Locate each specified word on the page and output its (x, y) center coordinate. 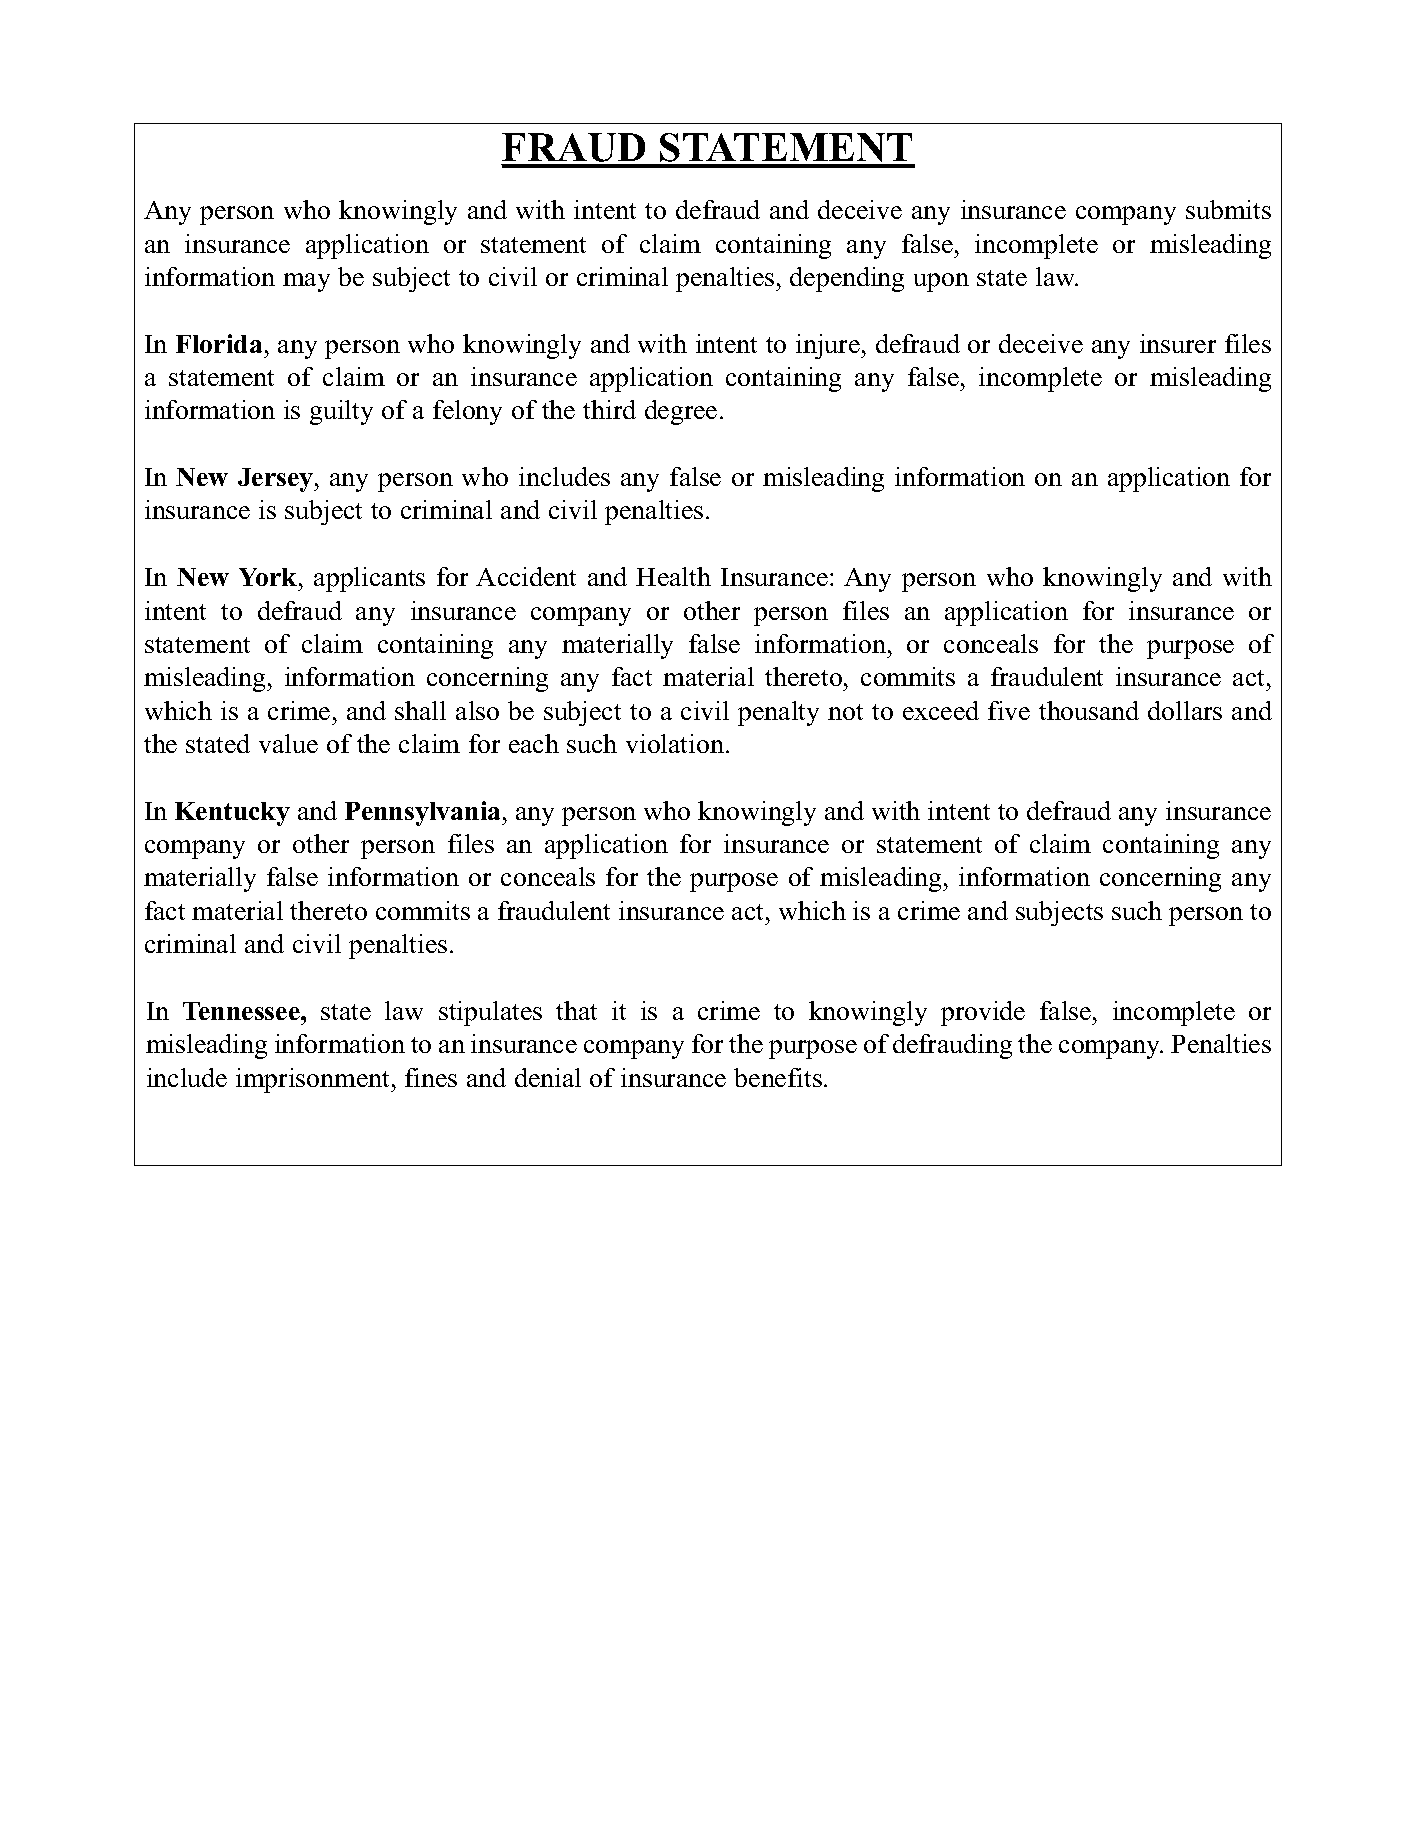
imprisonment (314, 1080)
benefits (778, 1077)
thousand (1089, 710)
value (288, 743)
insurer (1178, 343)
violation (676, 743)
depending (847, 279)
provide (983, 1013)
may (306, 282)
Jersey (277, 480)
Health (673, 576)
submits (1228, 209)
